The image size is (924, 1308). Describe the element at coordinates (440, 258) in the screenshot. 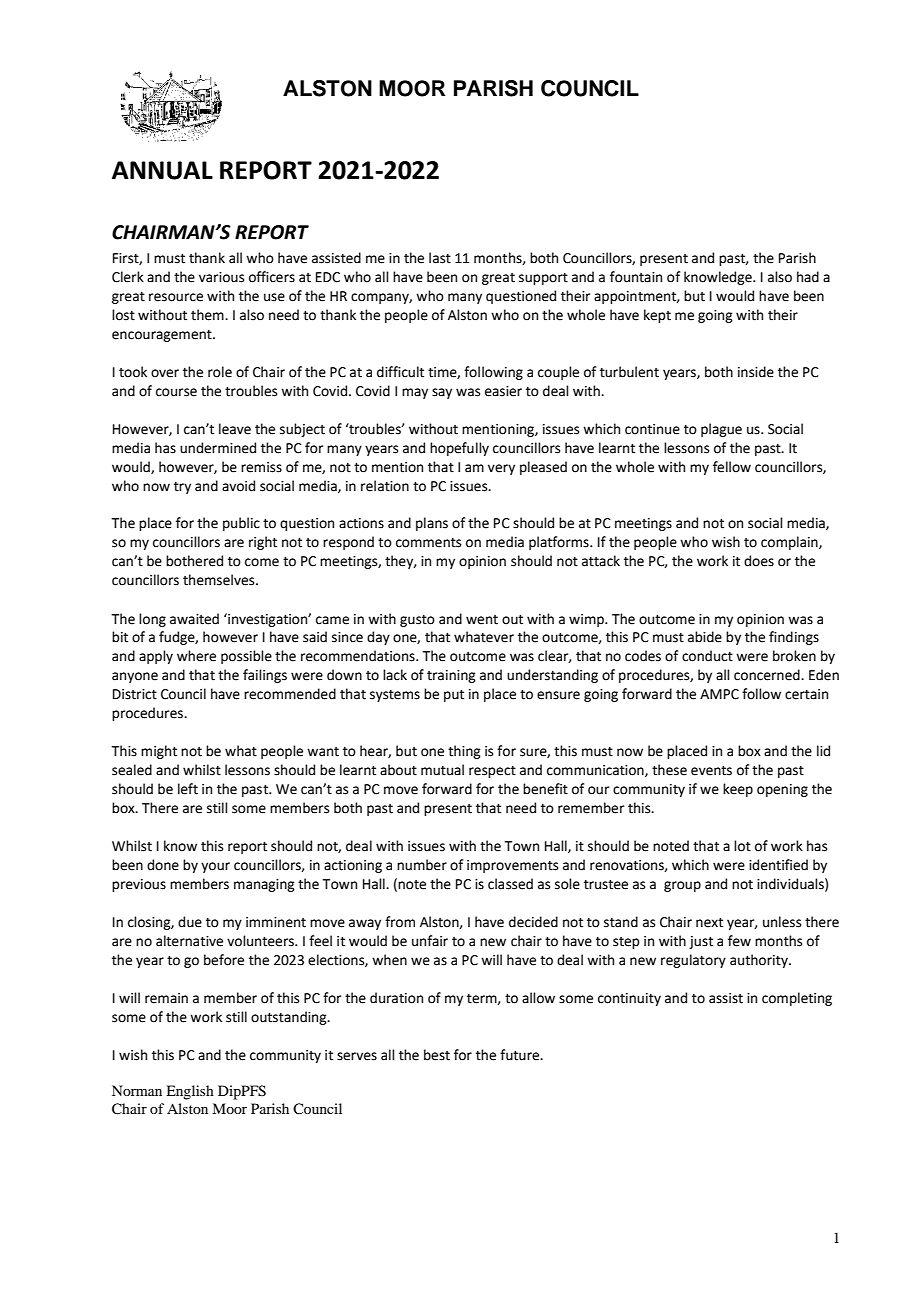

I see `last` at that location.
